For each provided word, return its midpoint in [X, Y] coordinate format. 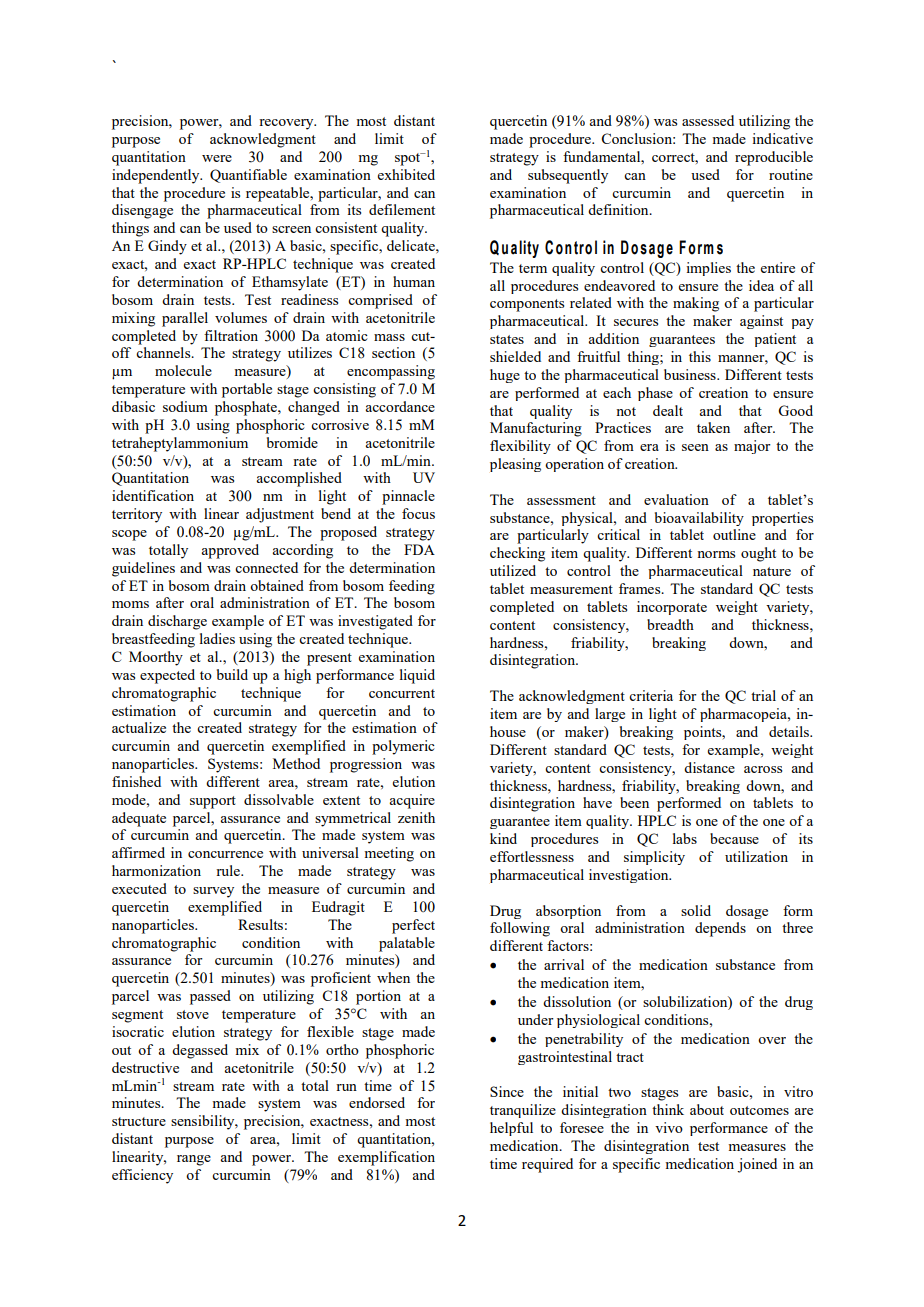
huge [505, 376]
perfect [413, 926]
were [217, 158]
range [194, 1160]
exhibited [406, 174]
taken [713, 427]
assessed [708, 120]
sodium [185, 406]
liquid [417, 676]
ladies [217, 638]
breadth [670, 624]
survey [213, 892]
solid [696, 910]
